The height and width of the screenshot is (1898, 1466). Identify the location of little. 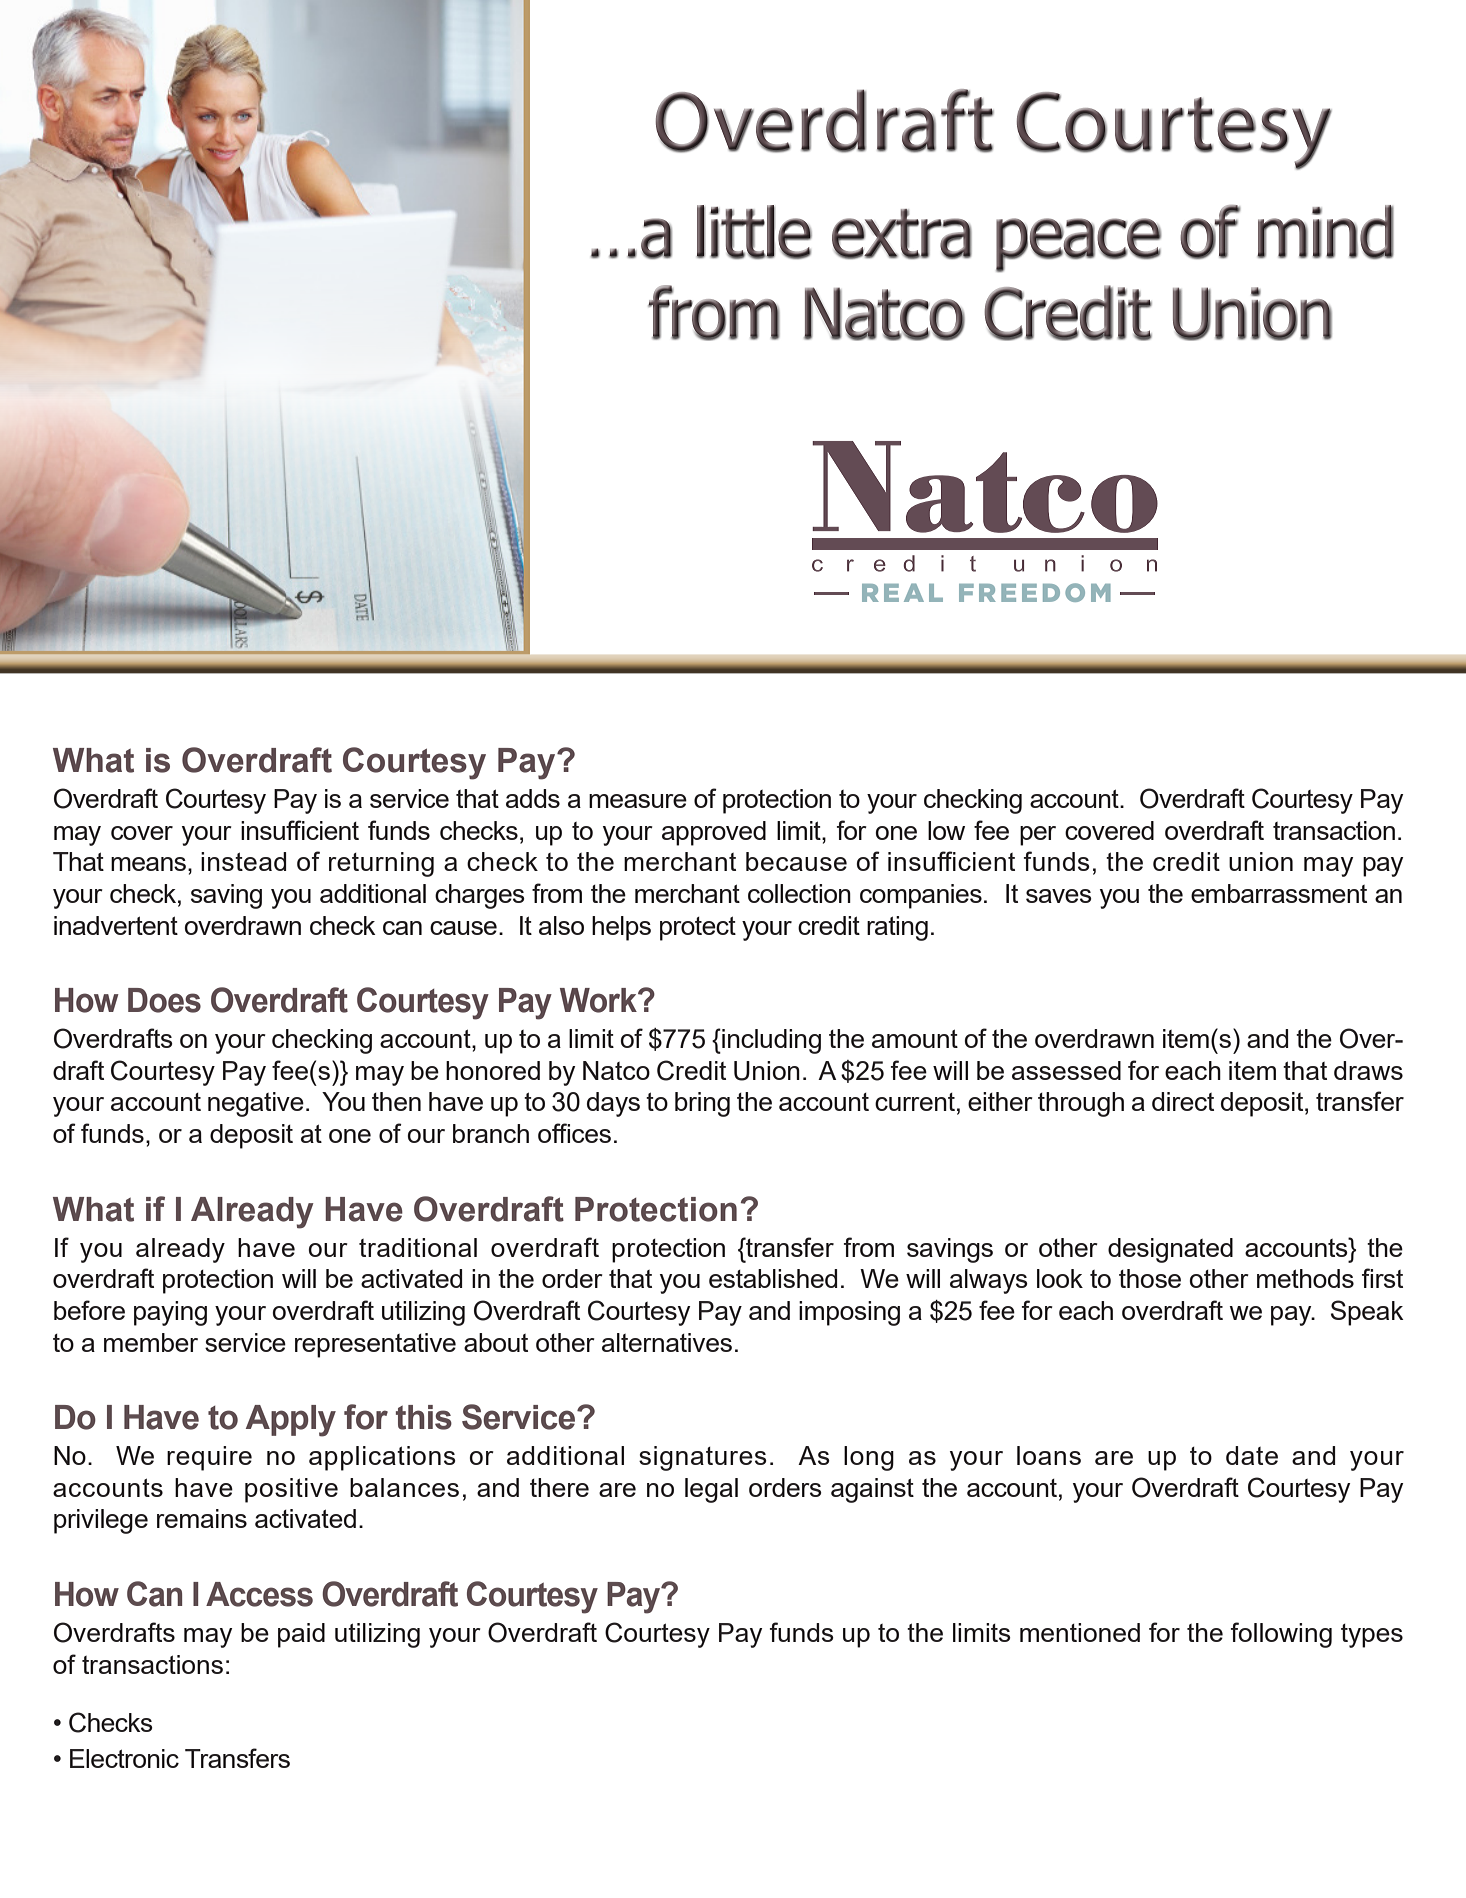
(754, 232).
